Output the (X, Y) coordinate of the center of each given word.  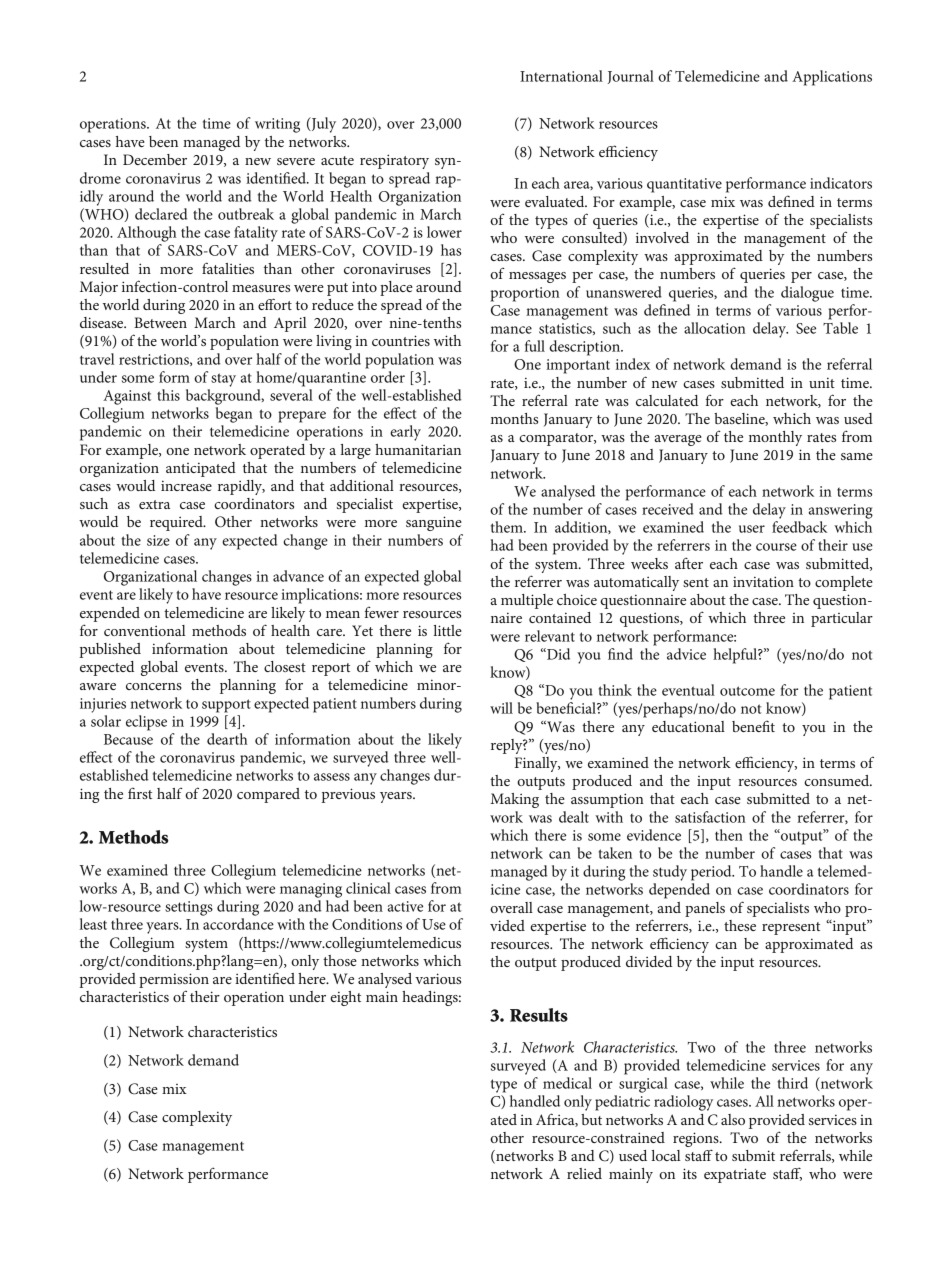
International (561, 76)
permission (174, 980)
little (448, 630)
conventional (144, 630)
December (155, 159)
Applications (832, 78)
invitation (763, 581)
